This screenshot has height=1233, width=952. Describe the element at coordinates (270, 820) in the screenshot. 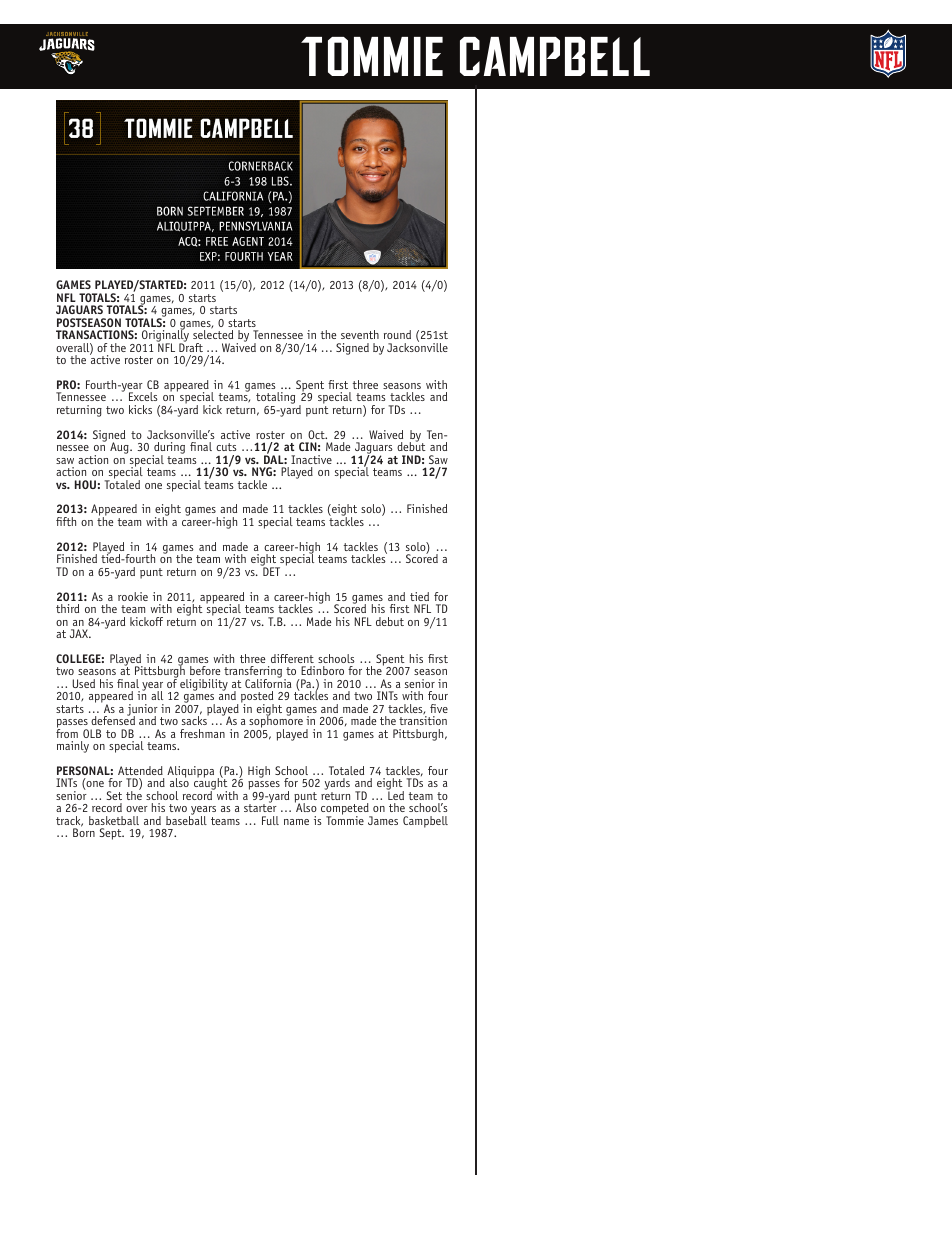

I see `Full` at that location.
